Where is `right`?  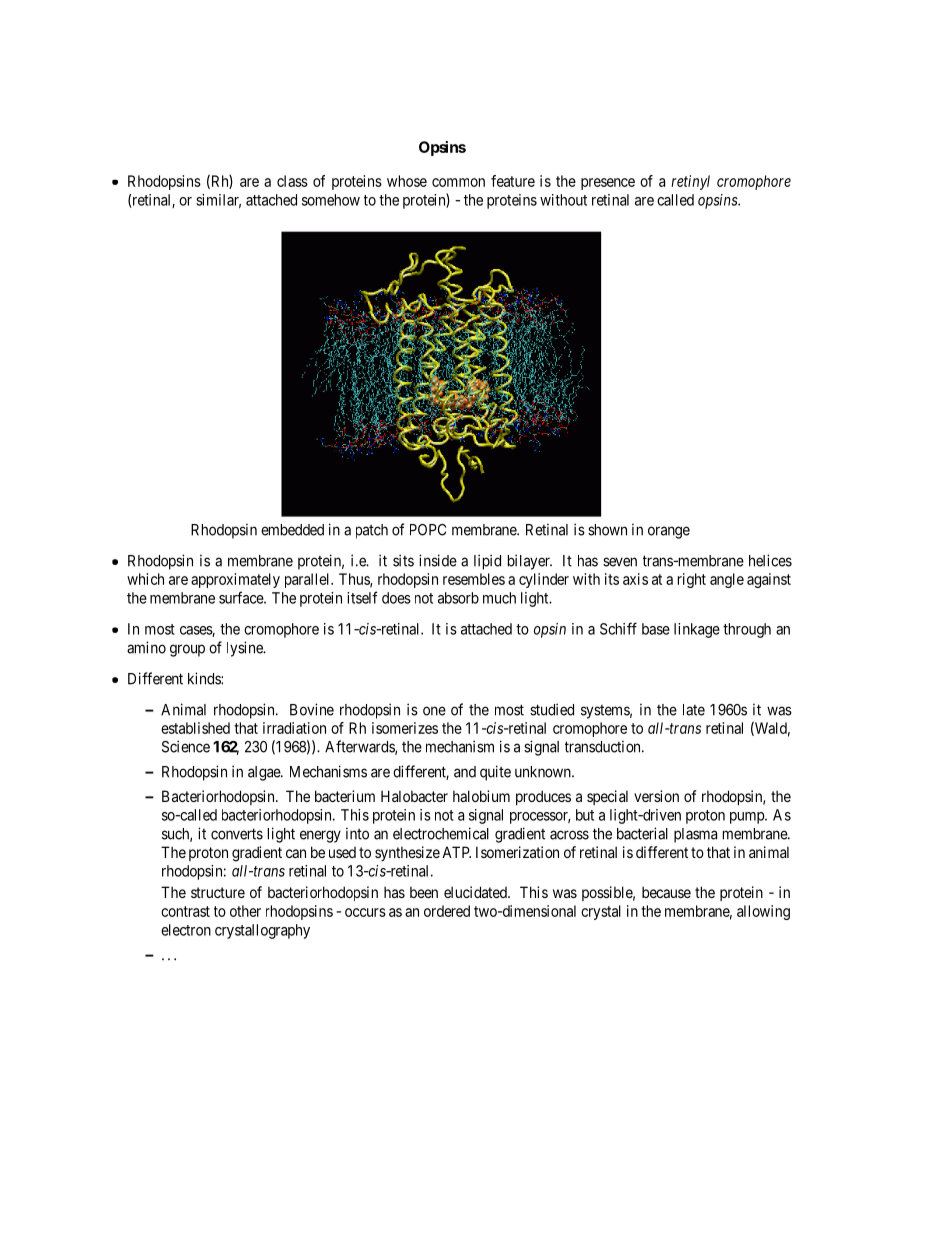 right is located at coordinates (692, 580).
